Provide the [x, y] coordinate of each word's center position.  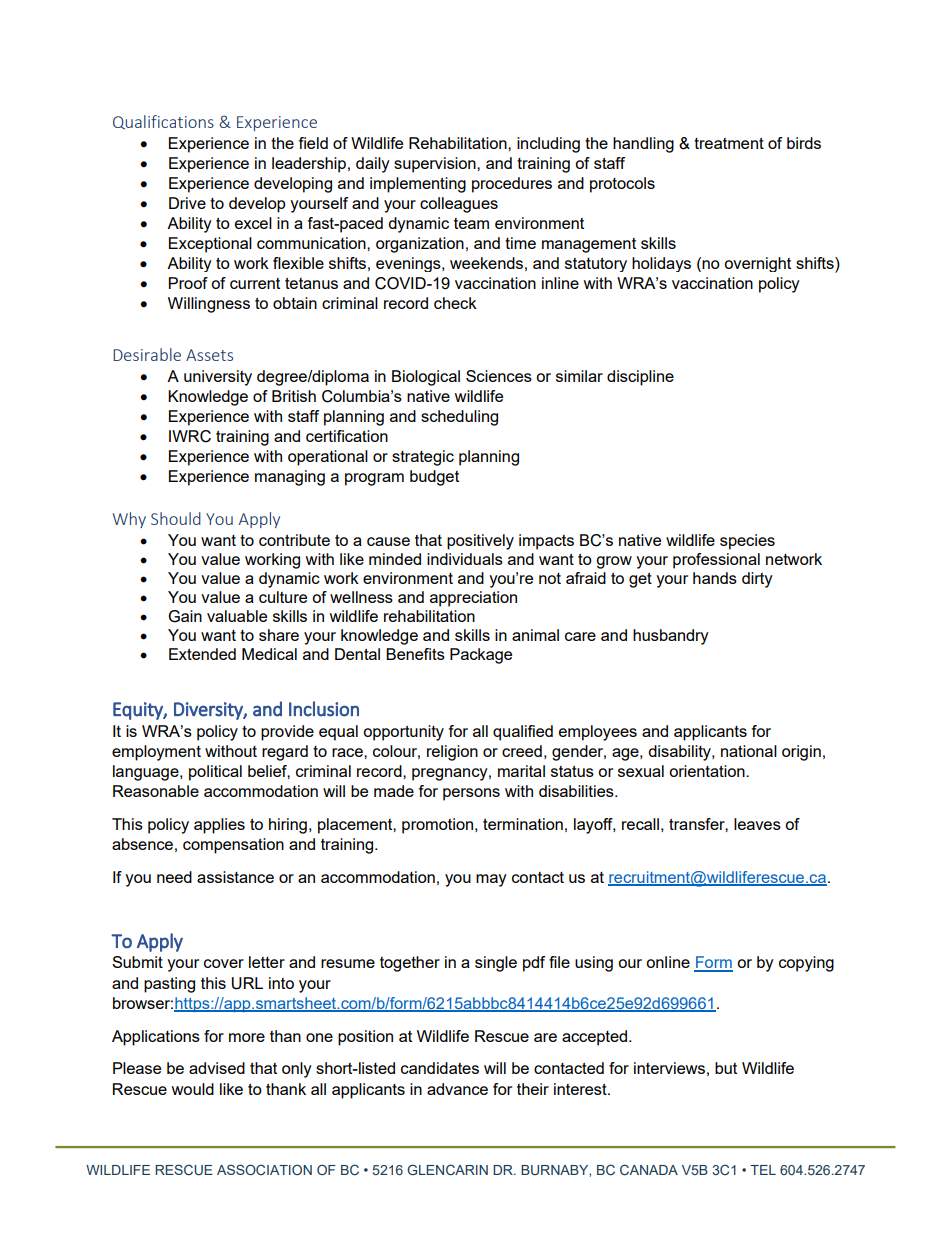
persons [471, 794]
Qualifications [163, 122]
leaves [757, 824]
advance [457, 1089]
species [747, 542]
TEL [763, 1170]
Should [176, 518]
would [192, 1089]
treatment [729, 143]
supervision [436, 165]
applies [219, 826]
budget [434, 478]
